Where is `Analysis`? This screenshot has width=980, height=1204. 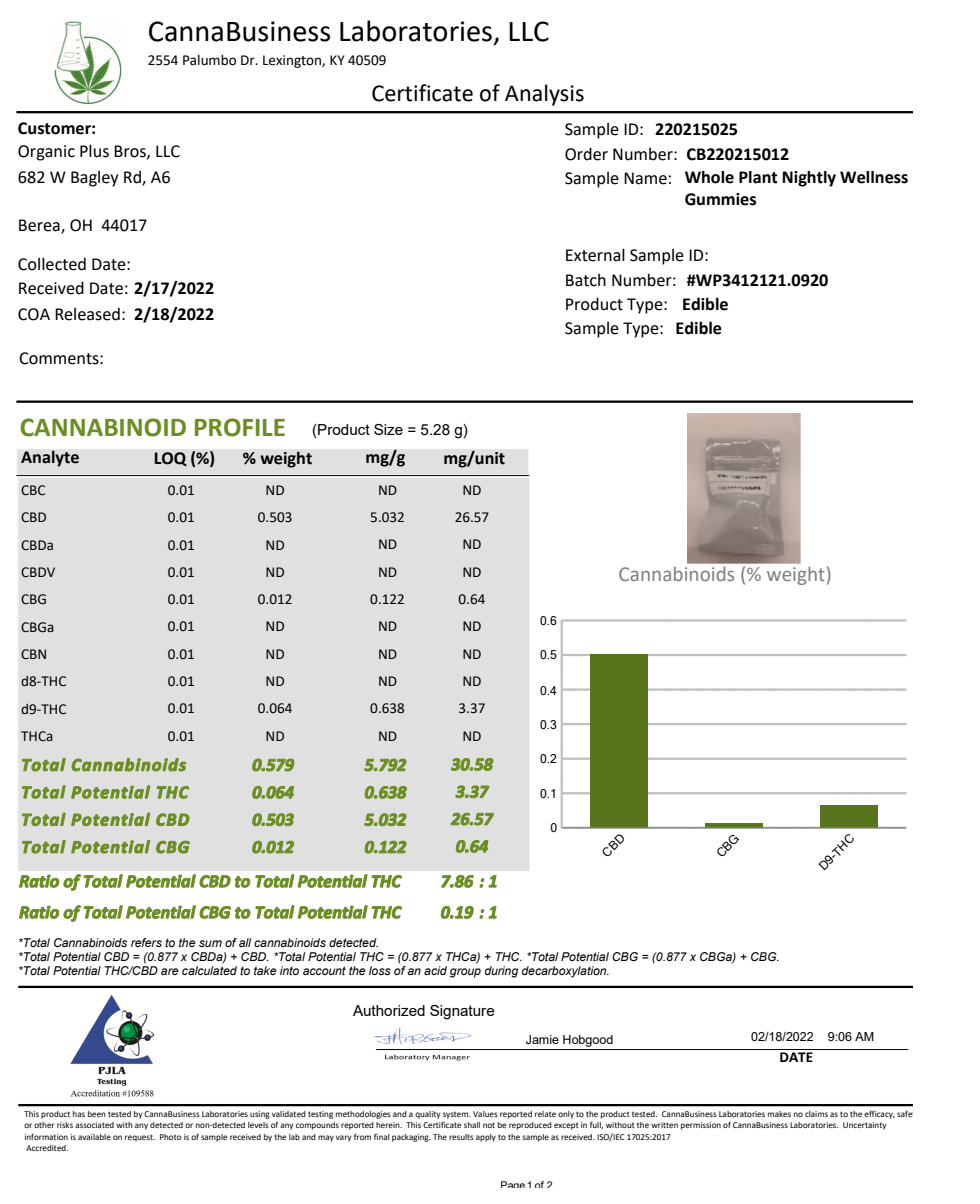
Analysis is located at coordinates (544, 95).
